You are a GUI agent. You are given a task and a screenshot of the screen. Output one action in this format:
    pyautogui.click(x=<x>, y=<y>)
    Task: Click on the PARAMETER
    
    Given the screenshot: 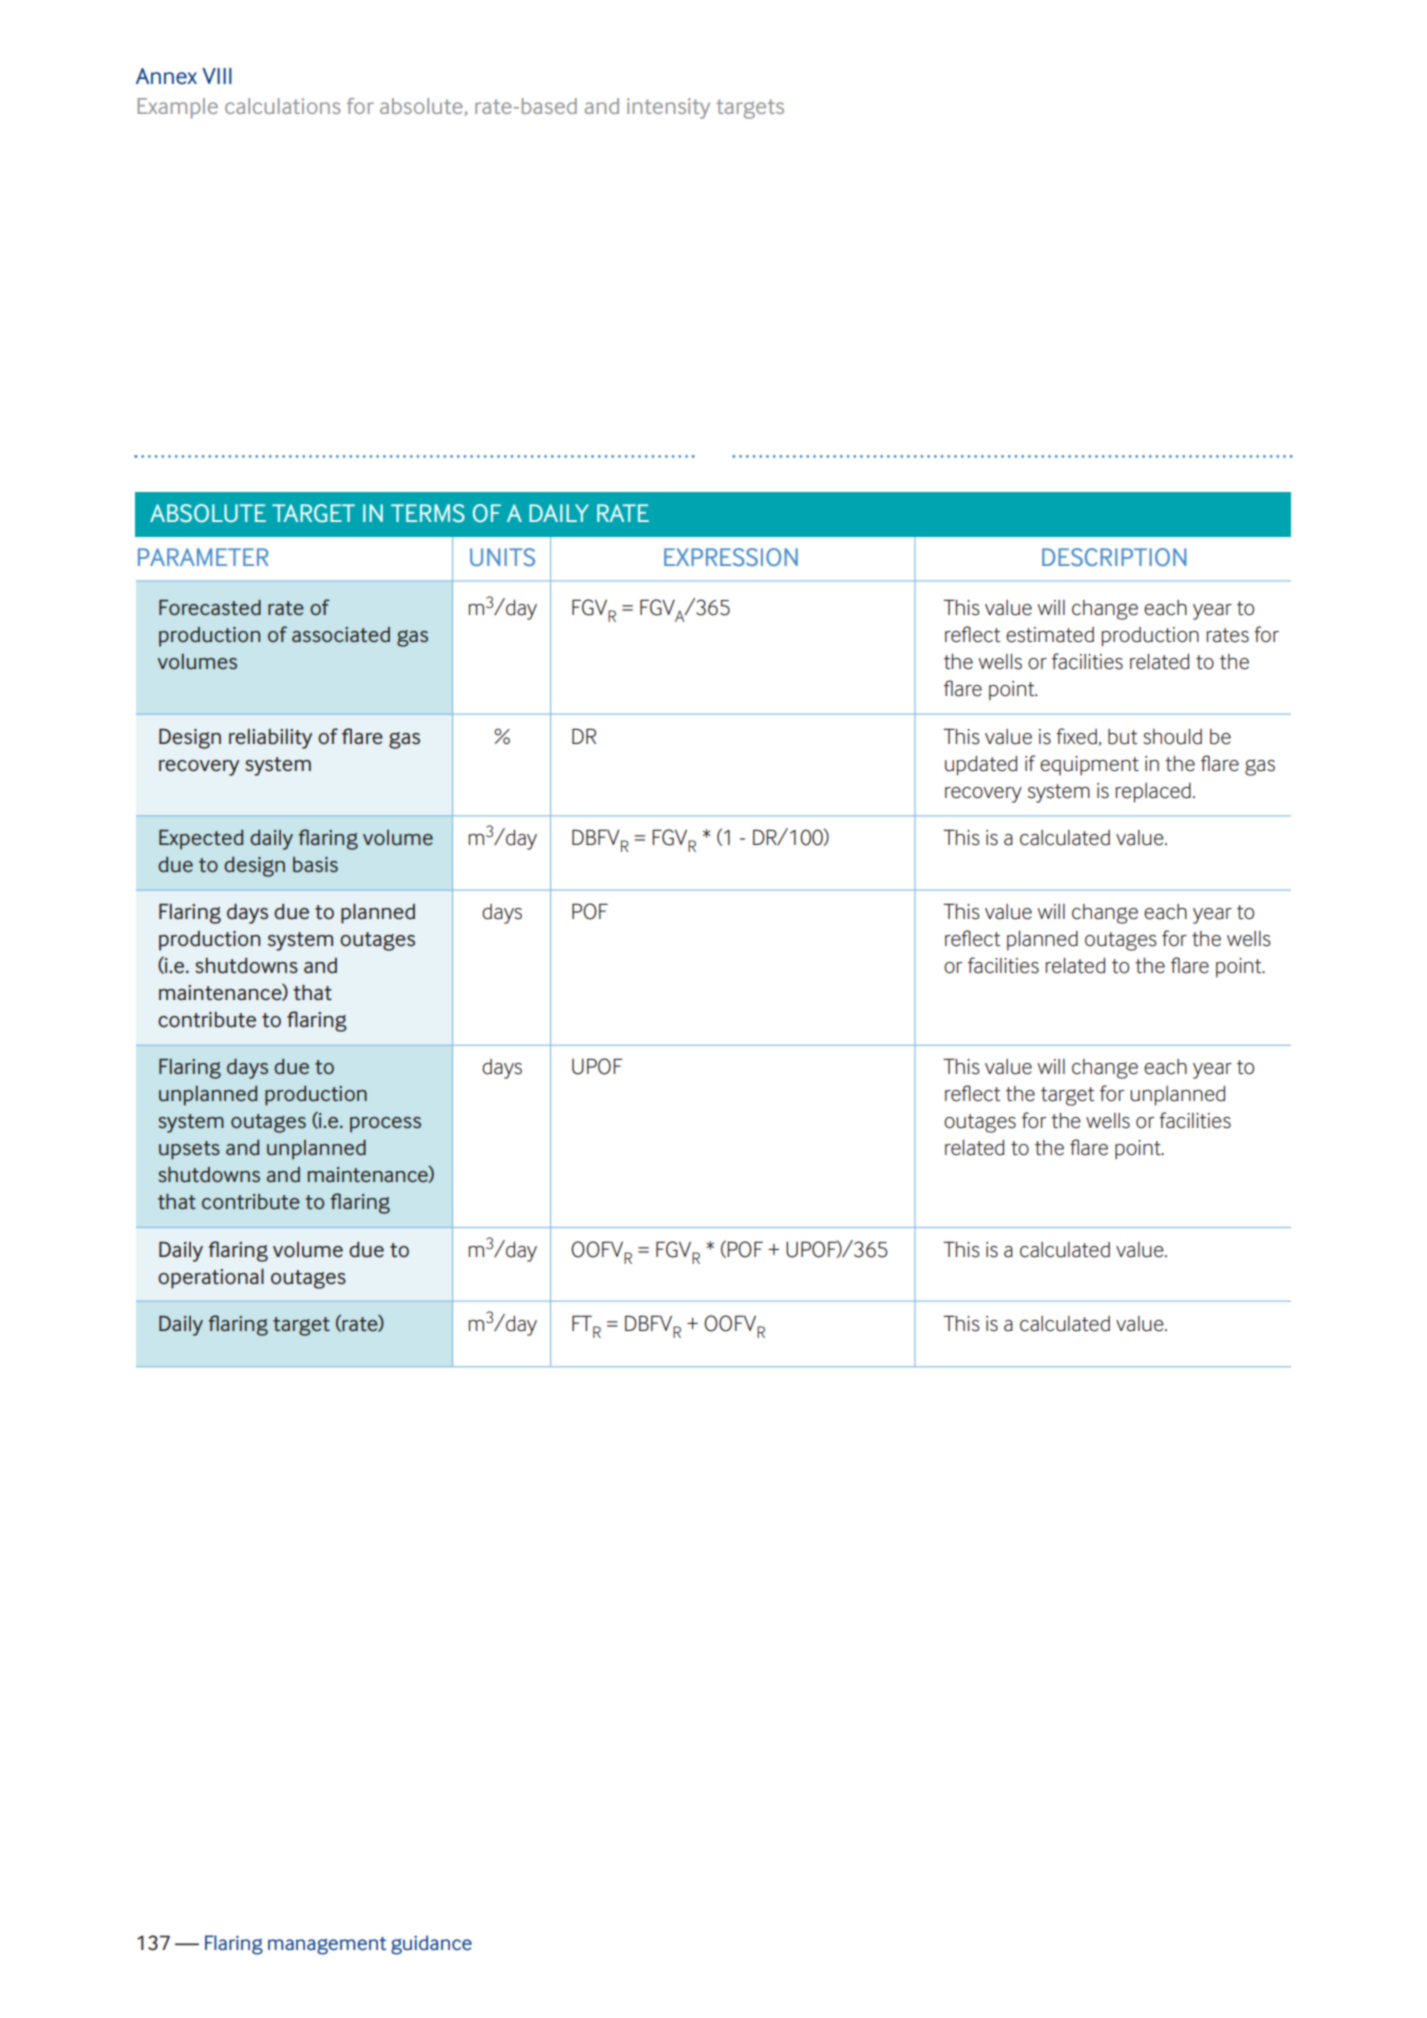 What is the action you would take?
    pyautogui.click(x=203, y=557)
